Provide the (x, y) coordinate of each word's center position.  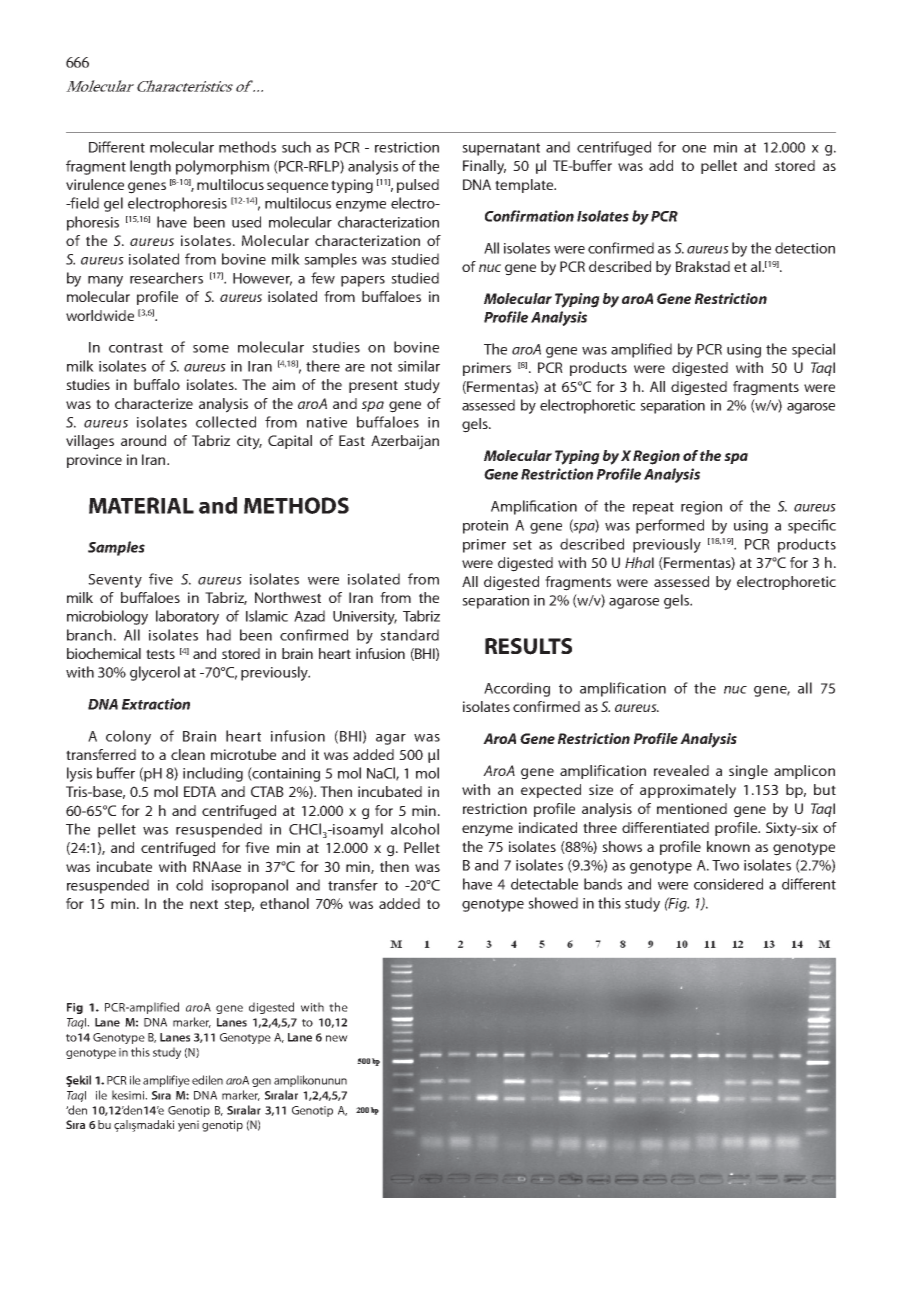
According (517, 689)
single (748, 772)
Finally (484, 167)
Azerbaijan (405, 442)
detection (805, 248)
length (150, 167)
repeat (653, 508)
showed (553, 903)
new (337, 1038)
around (143, 440)
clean (188, 754)
